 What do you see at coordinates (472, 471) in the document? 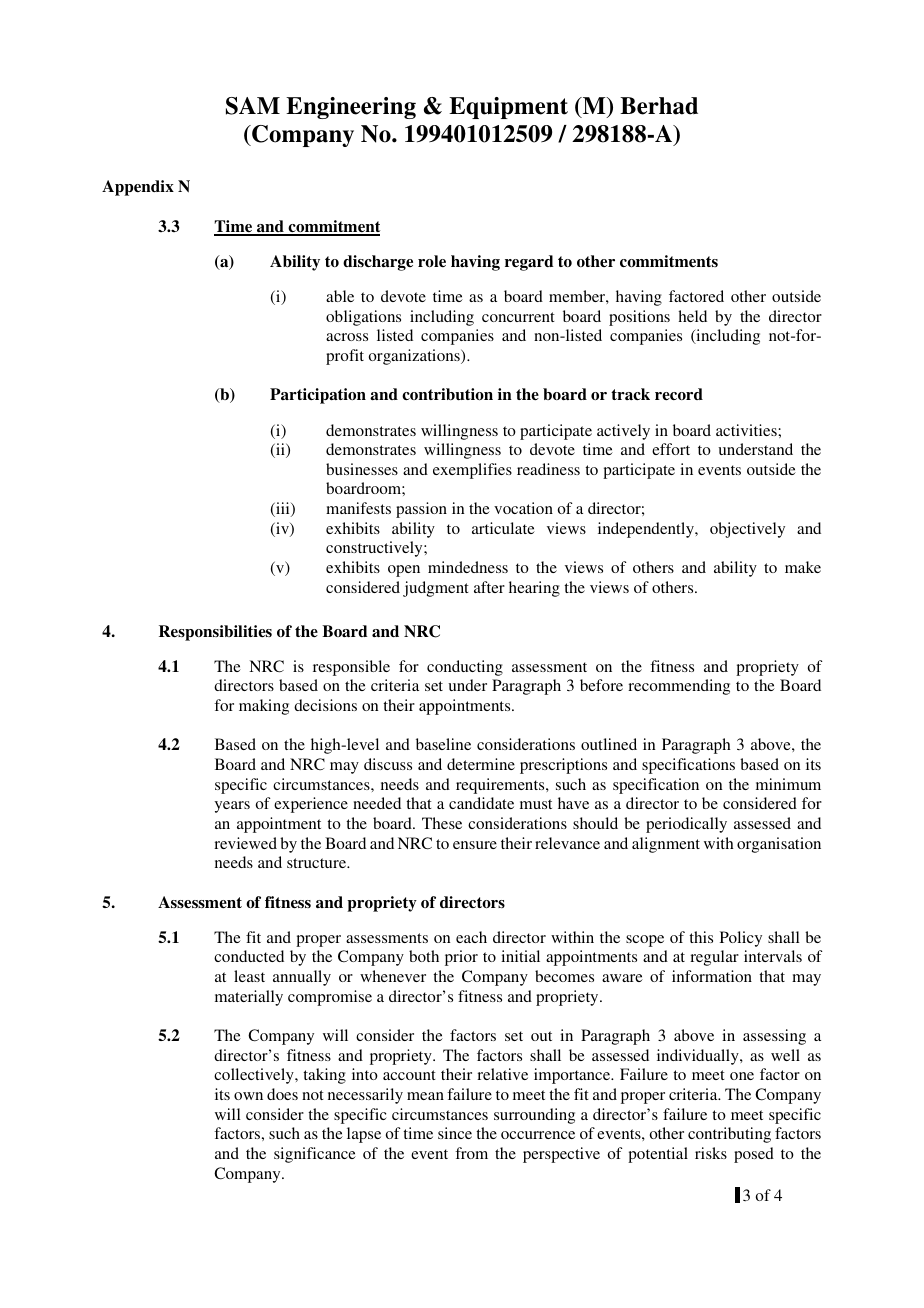
I see `exemplifies` at bounding box center [472, 471].
